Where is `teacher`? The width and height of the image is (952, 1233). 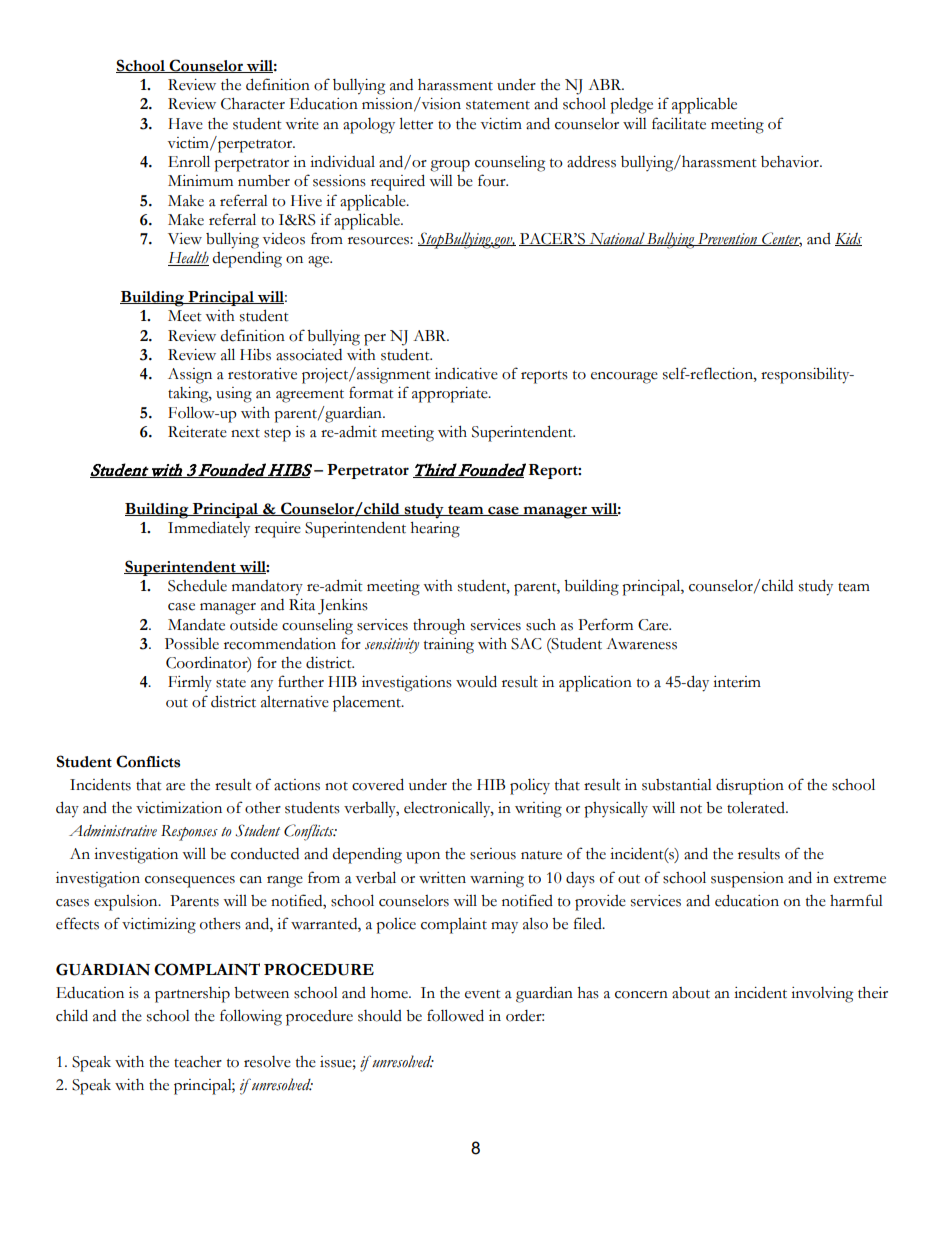
teacher is located at coordinates (198, 1062).
